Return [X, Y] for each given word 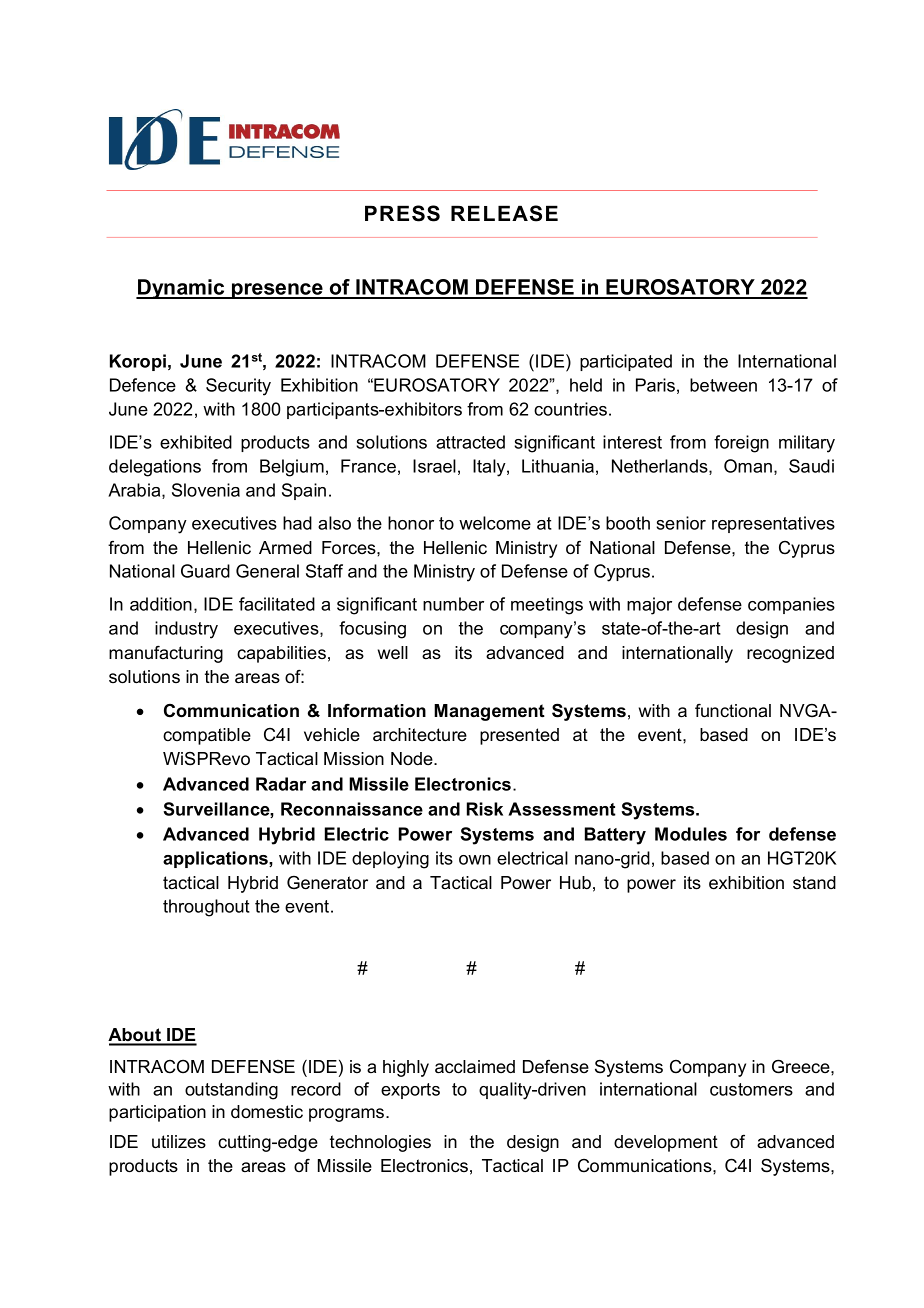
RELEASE [504, 213]
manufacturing [166, 654]
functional [733, 710]
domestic [267, 1112]
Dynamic [181, 289]
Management [489, 712]
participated [626, 362]
